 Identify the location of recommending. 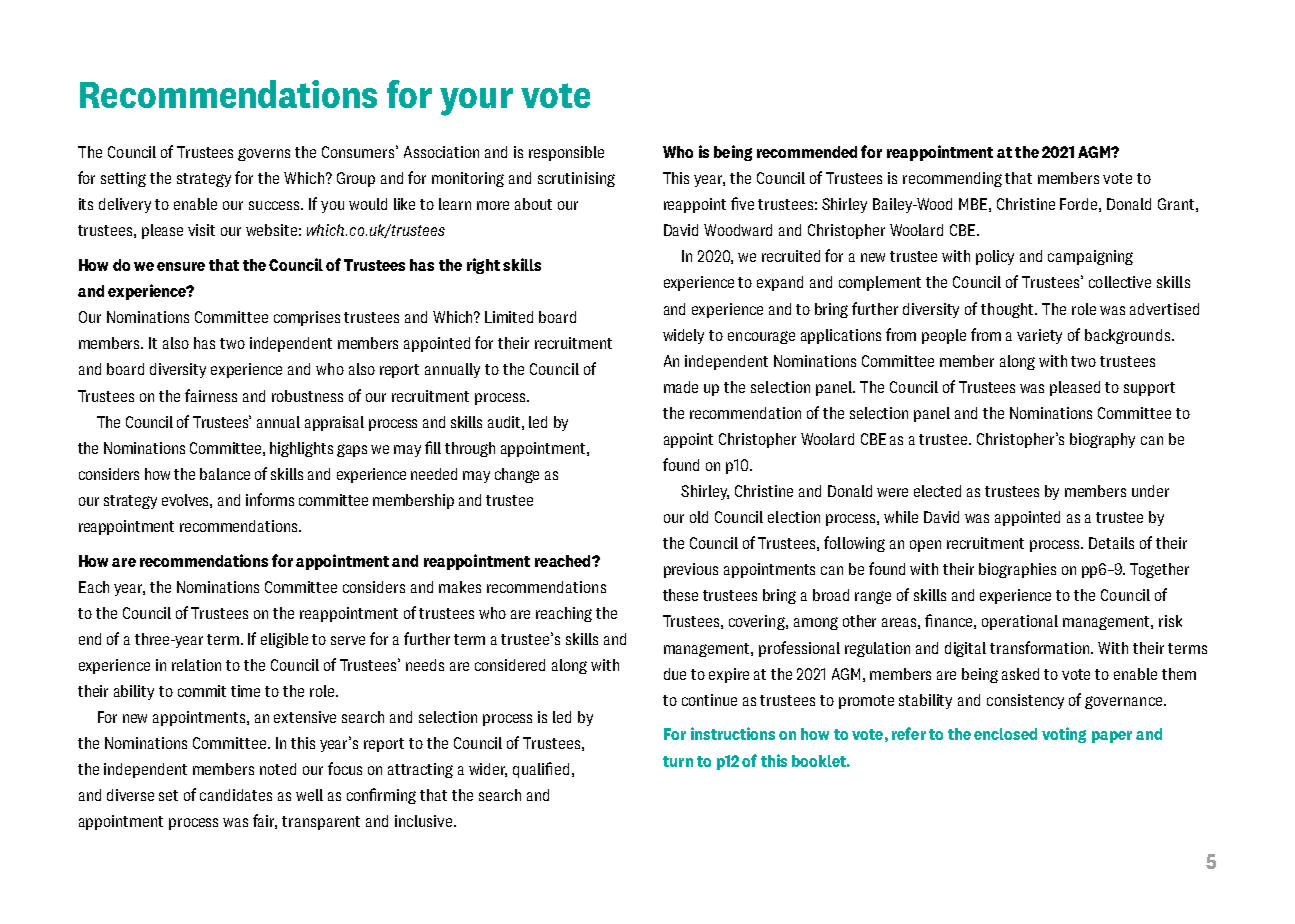
(952, 179).
